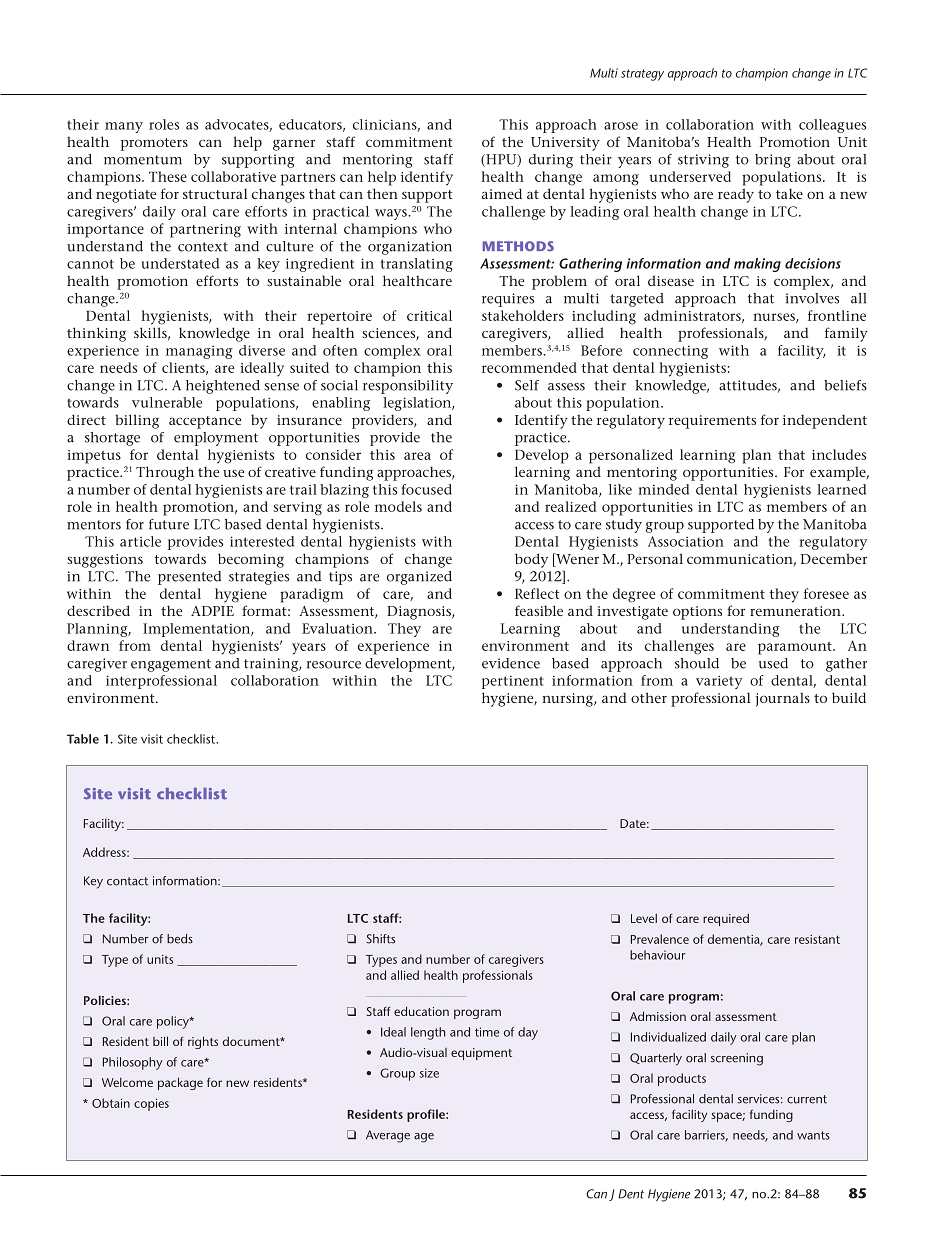  What do you see at coordinates (151, 1105) in the screenshot?
I see `copies` at bounding box center [151, 1105].
